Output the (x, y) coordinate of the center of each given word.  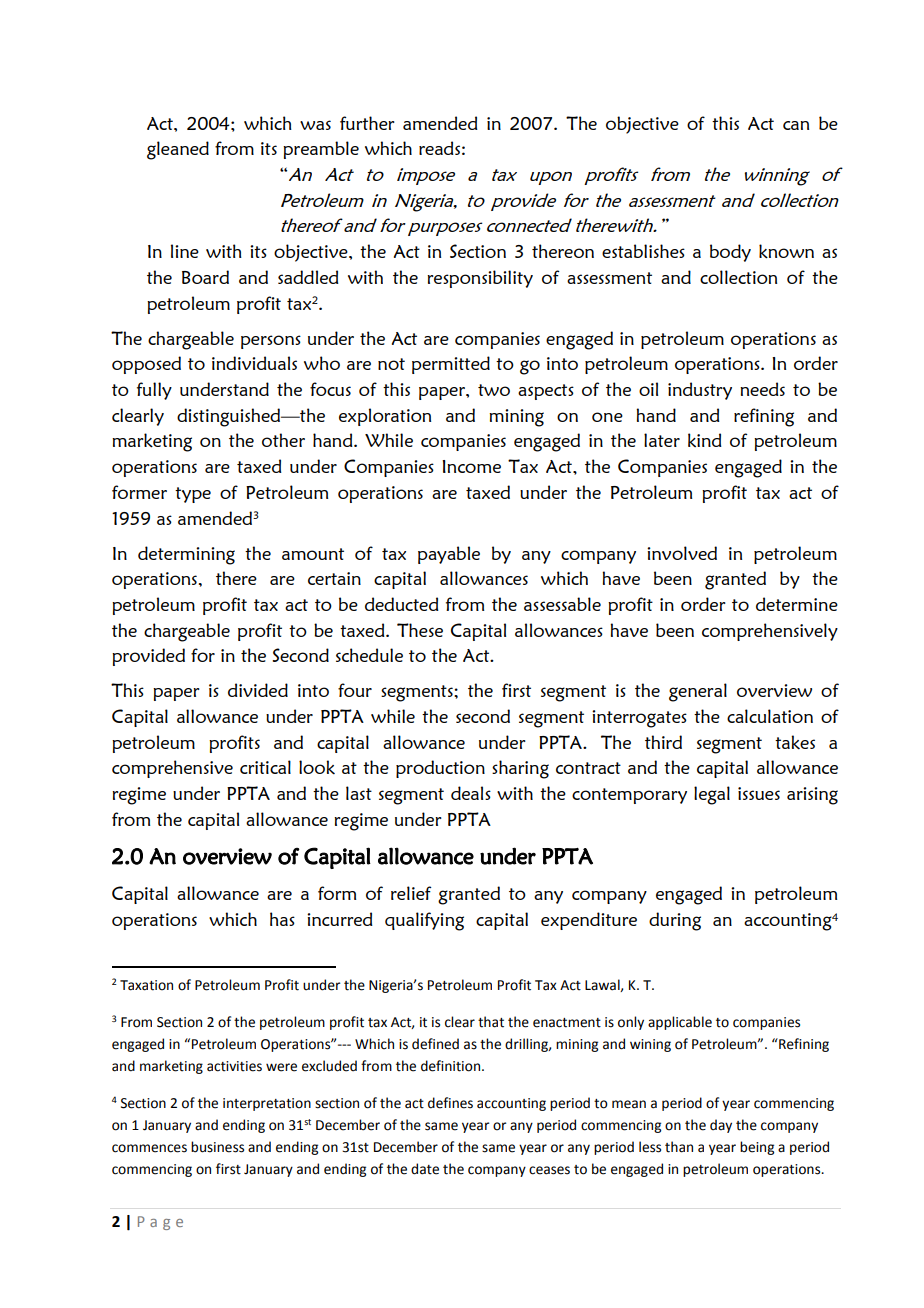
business (217, 1147)
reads (439, 148)
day (721, 1126)
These (420, 630)
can (796, 125)
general (698, 692)
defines (450, 1103)
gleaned (178, 150)
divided (258, 690)
